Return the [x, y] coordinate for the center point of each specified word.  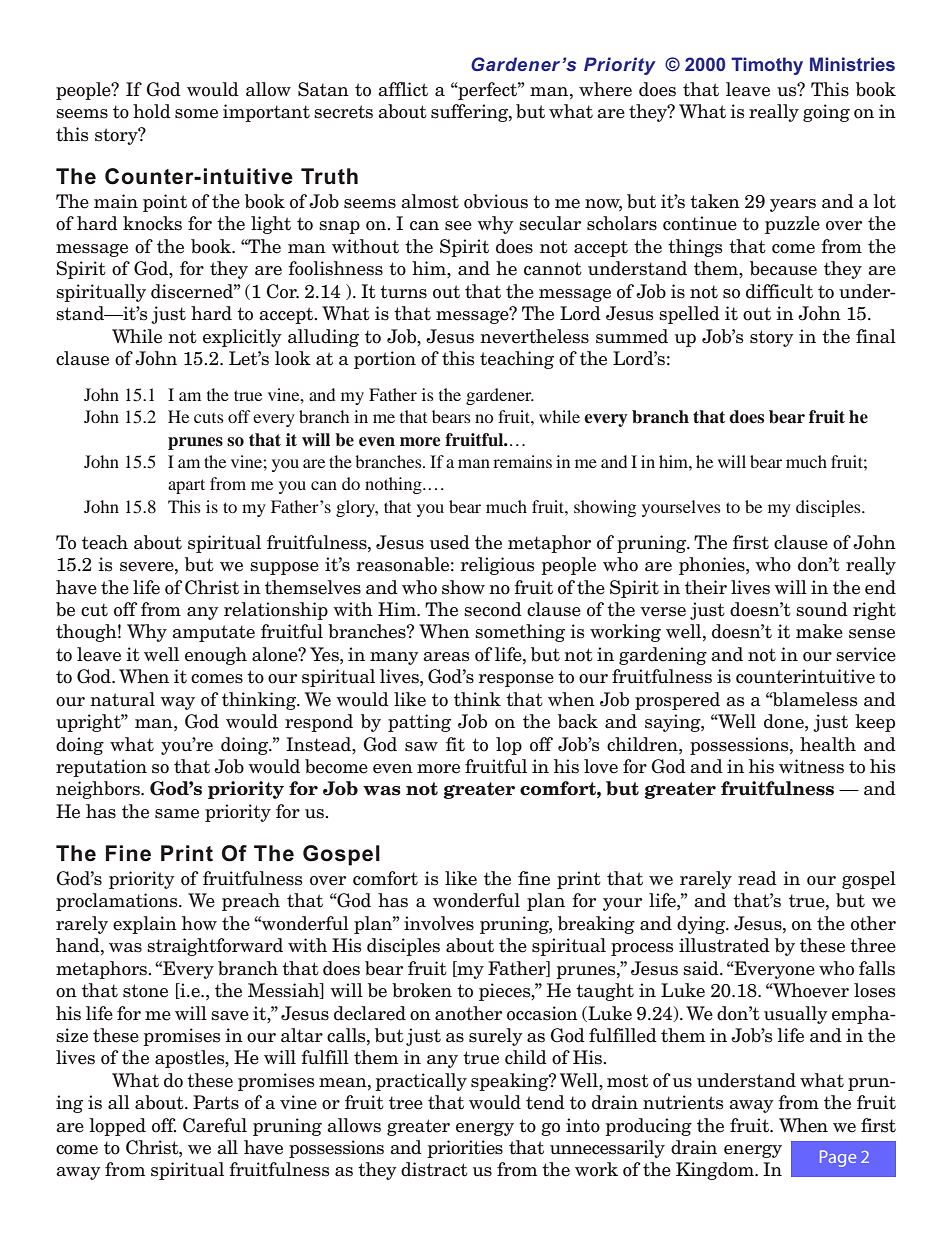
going [826, 113]
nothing [394, 485]
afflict [403, 89]
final [876, 336]
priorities [465, 1149]
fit [455, 744]
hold [152, 111]
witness [811, 766]
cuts [209, 418]
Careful [215, 1125]
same [177, 814]
